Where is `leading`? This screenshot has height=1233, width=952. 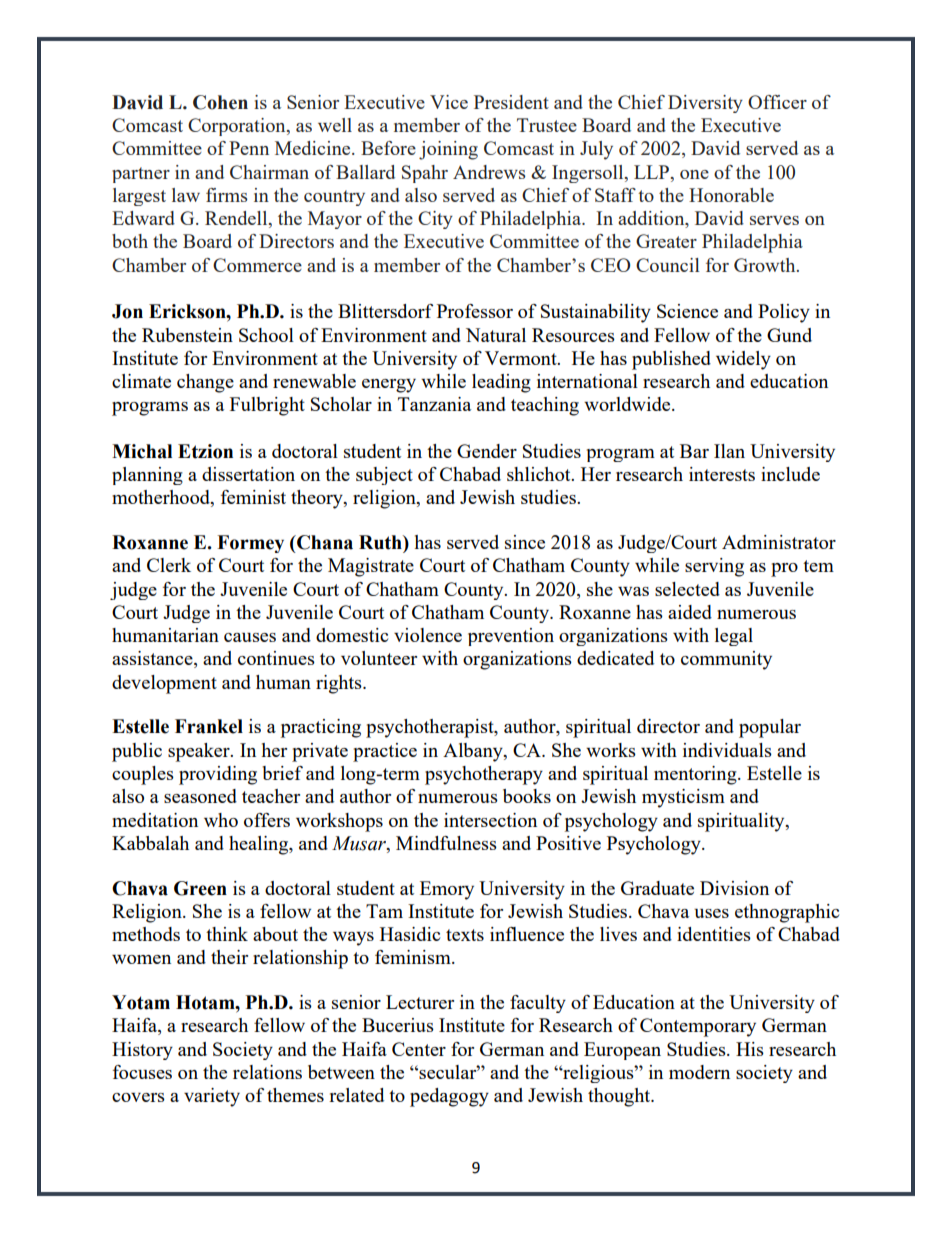 leading is located at coordinates (501, 383).
